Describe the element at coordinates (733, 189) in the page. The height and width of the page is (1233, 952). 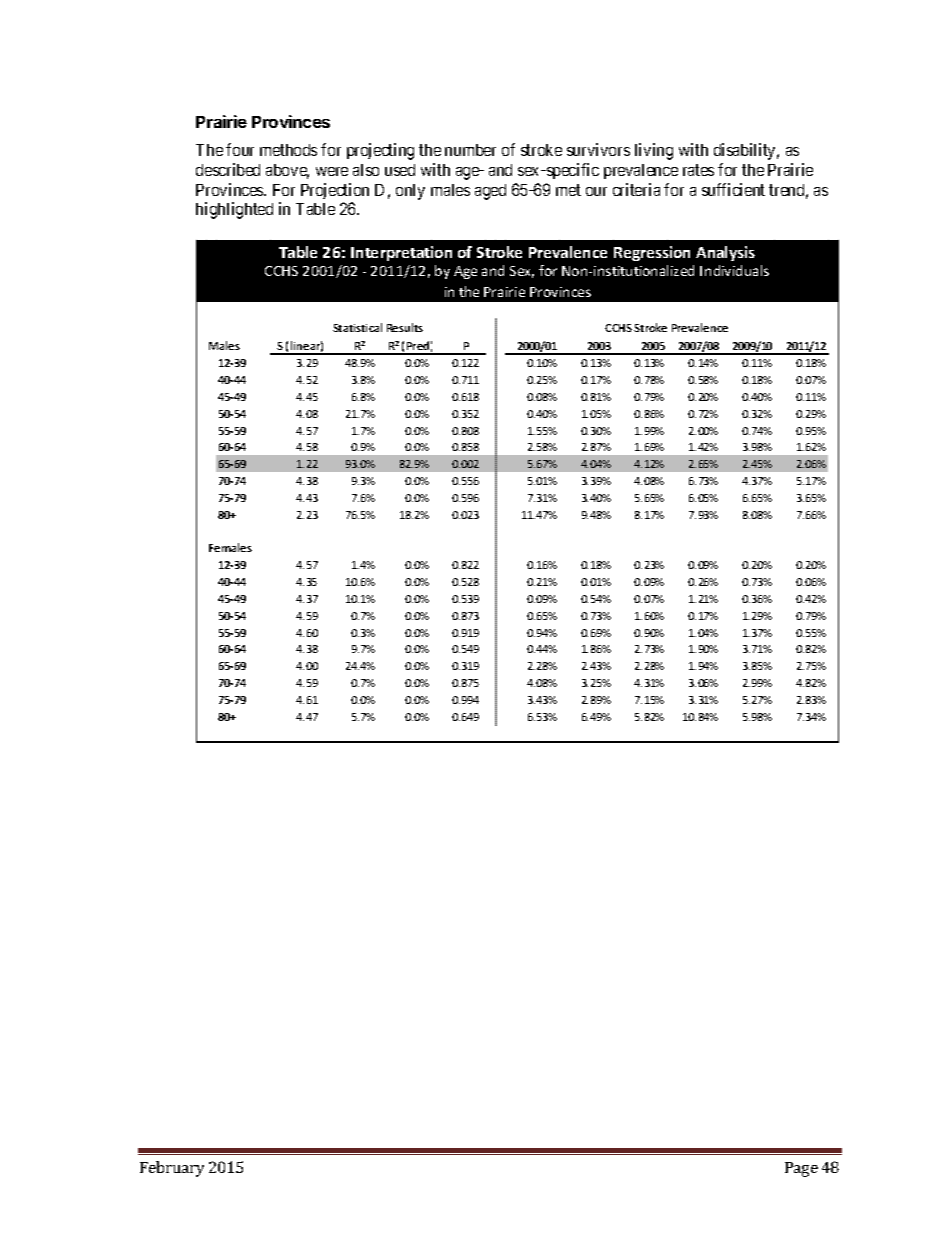
I see `sufficient` at that location.
